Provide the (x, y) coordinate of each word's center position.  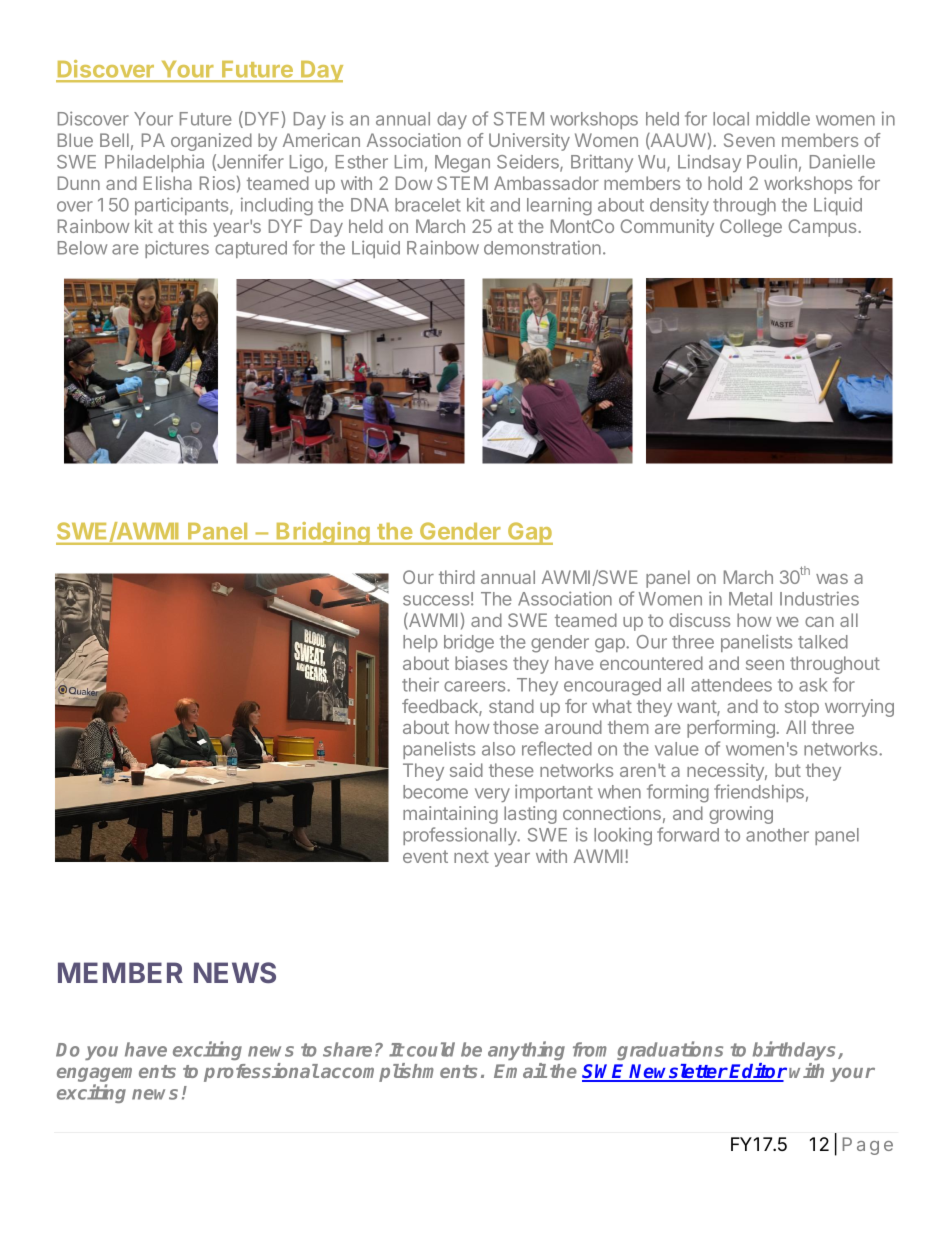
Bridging (323, 533)
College (751, 228)
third (457, 577)
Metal (750, 599)
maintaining (450, 815)
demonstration (542, 247)
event (425, 856)
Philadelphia (154, 163)
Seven (749, 140)
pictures (177, 249)
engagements (116, 1075)
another (777, 835)
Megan (462, 164)
